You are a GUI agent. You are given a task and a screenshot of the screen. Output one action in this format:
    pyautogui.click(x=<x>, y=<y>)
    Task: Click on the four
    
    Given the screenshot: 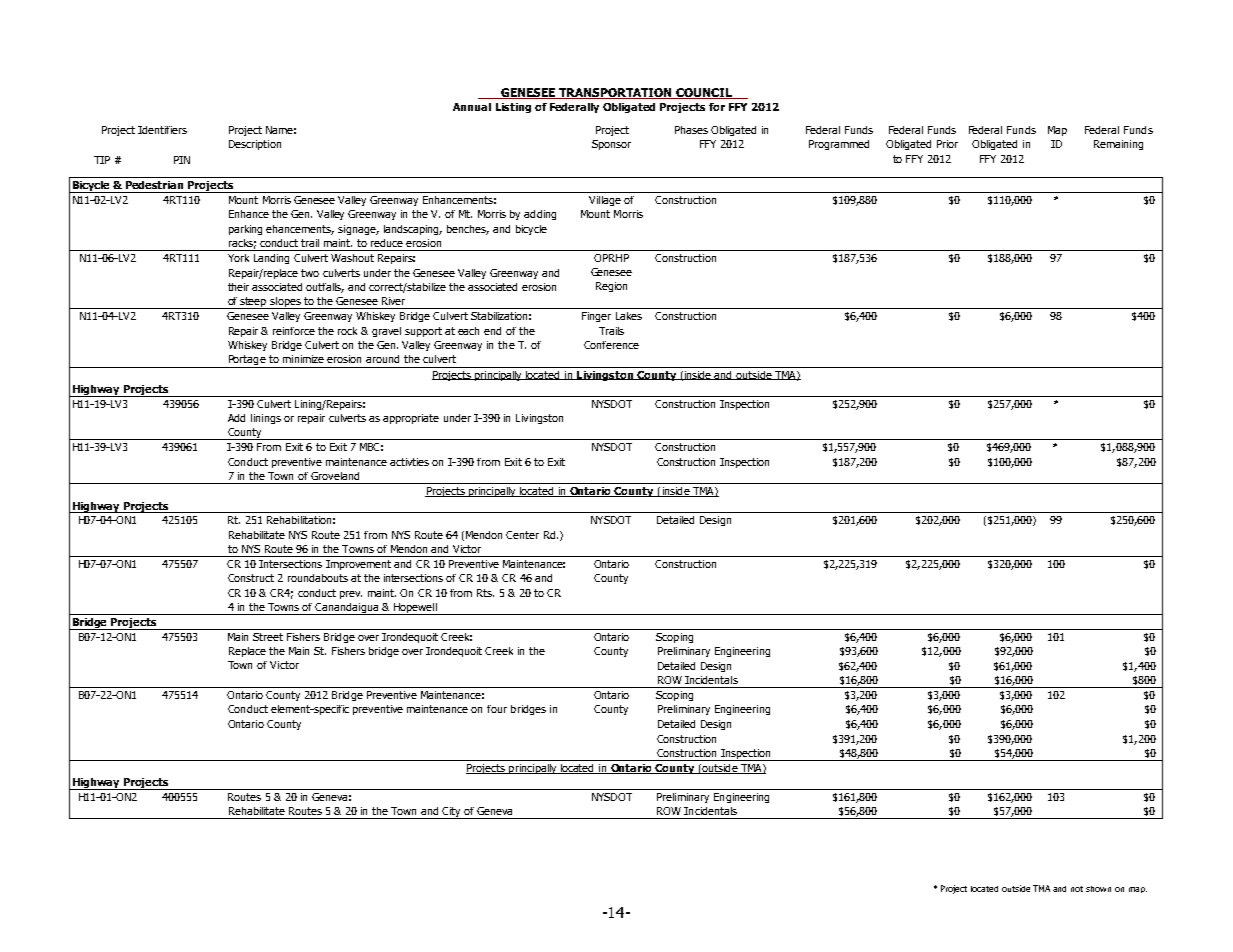 What is the action you would take?
    pyautogui.click(x=497, y=709)
